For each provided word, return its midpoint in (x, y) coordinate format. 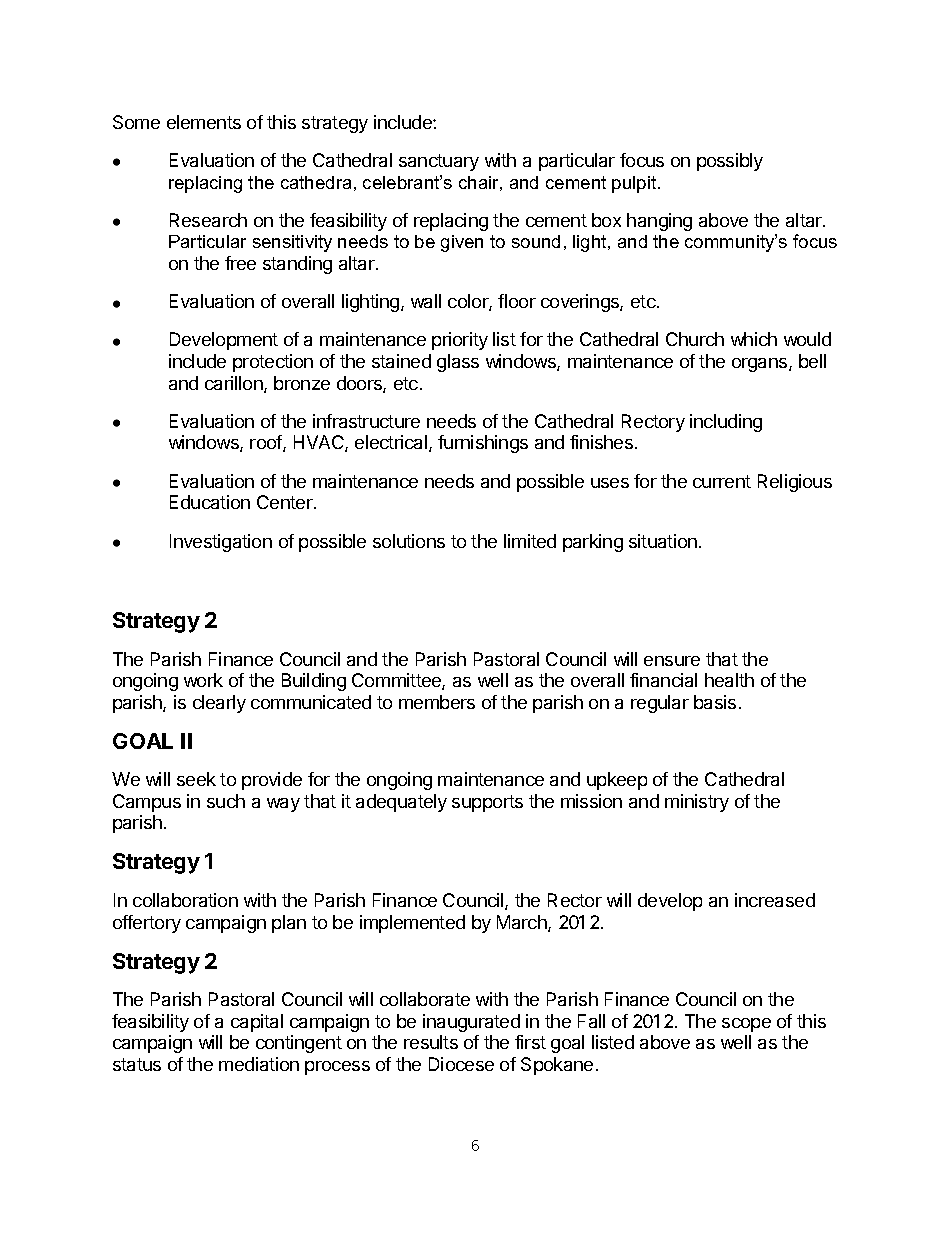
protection (273, 363)
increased (775, 900)
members (437, 702)
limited (530, 541)
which (754, 339)
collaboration (185, 900)
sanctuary (439, 162)
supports (487, 803)
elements (204, 122)
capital (257, 1023)
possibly (730, 162)
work (203, 680)
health (729, 680)
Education (210, 502)
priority (460, 341)
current (722, 481)
